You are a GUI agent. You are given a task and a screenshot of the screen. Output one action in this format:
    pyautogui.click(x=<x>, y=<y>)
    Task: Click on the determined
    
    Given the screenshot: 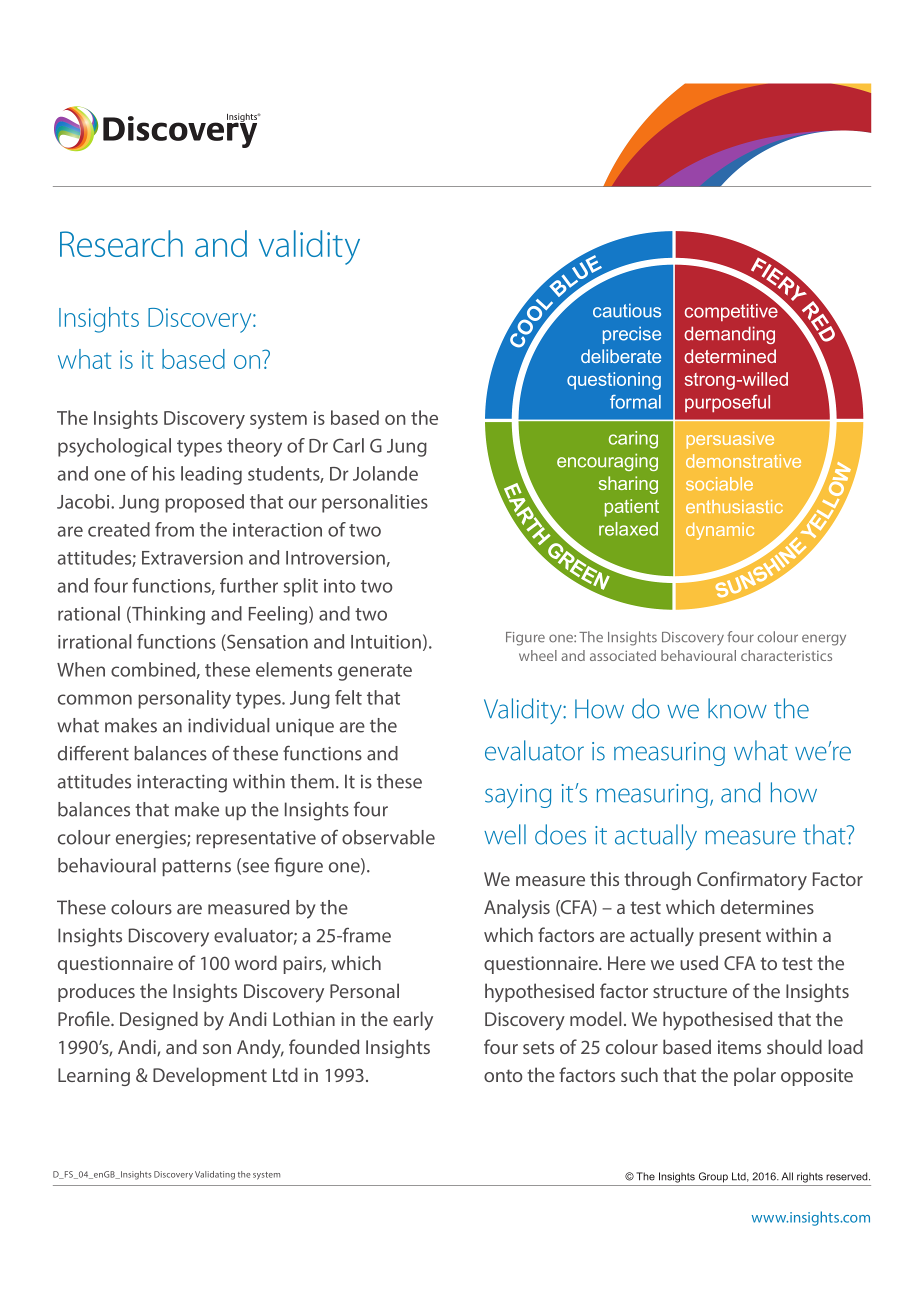 What is the action you would take?
    pyautogui.click(x=730, y=356)
